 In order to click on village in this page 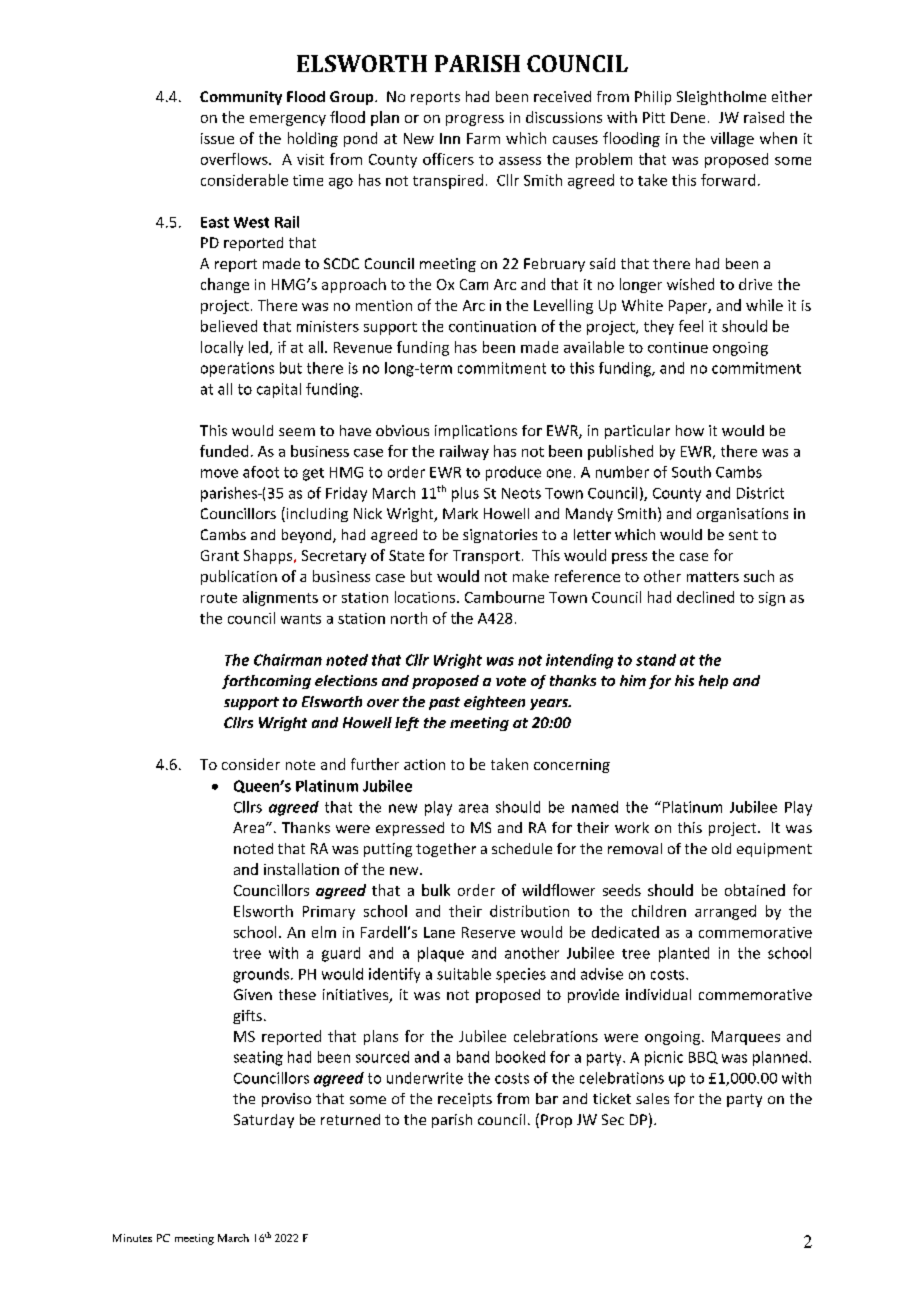, I will do `click(732, 139)`.
